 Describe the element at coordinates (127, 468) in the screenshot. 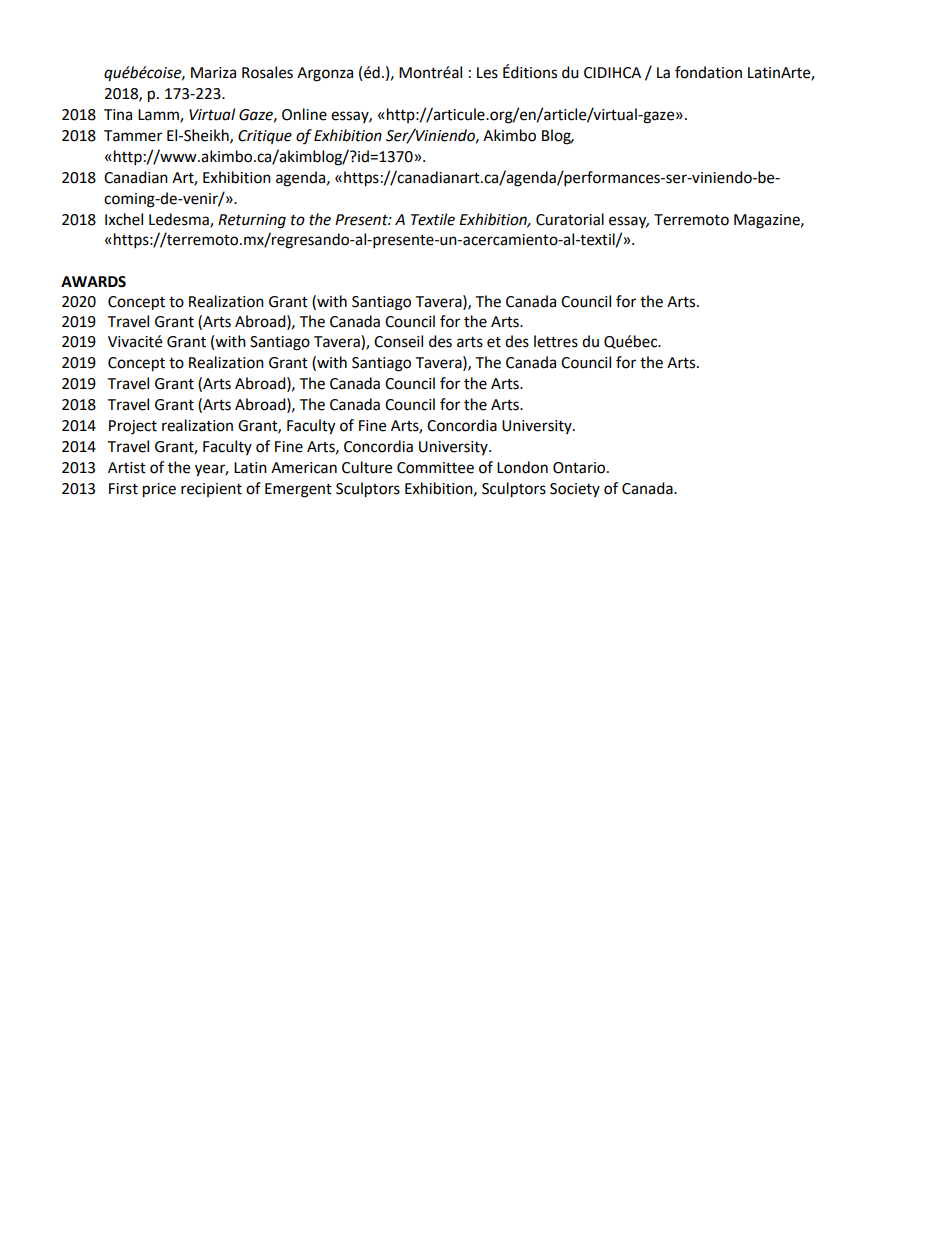

I see `Artist` at that location.
